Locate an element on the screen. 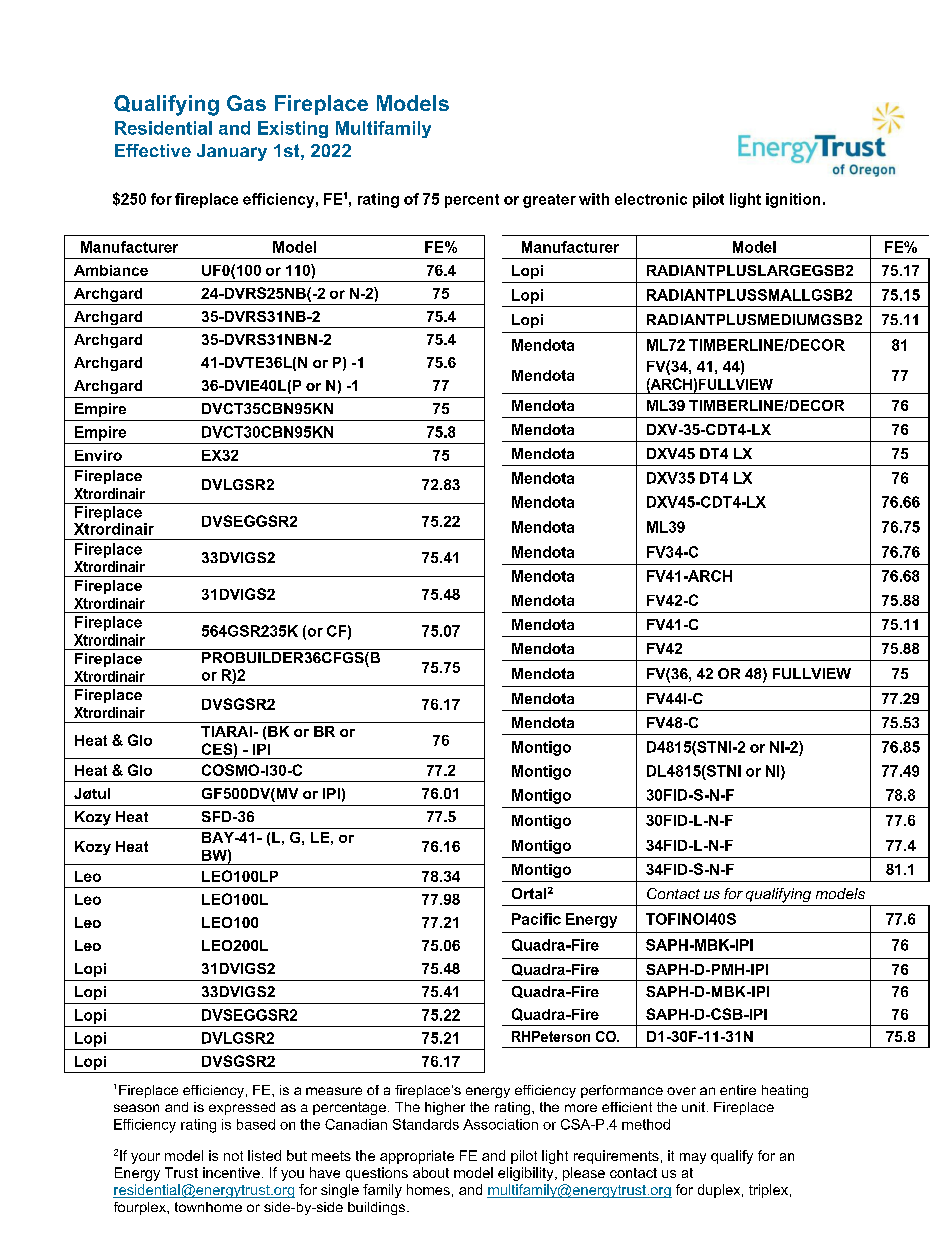 The image size is (952, 1233). your is located at coordinates (145, 1158).
